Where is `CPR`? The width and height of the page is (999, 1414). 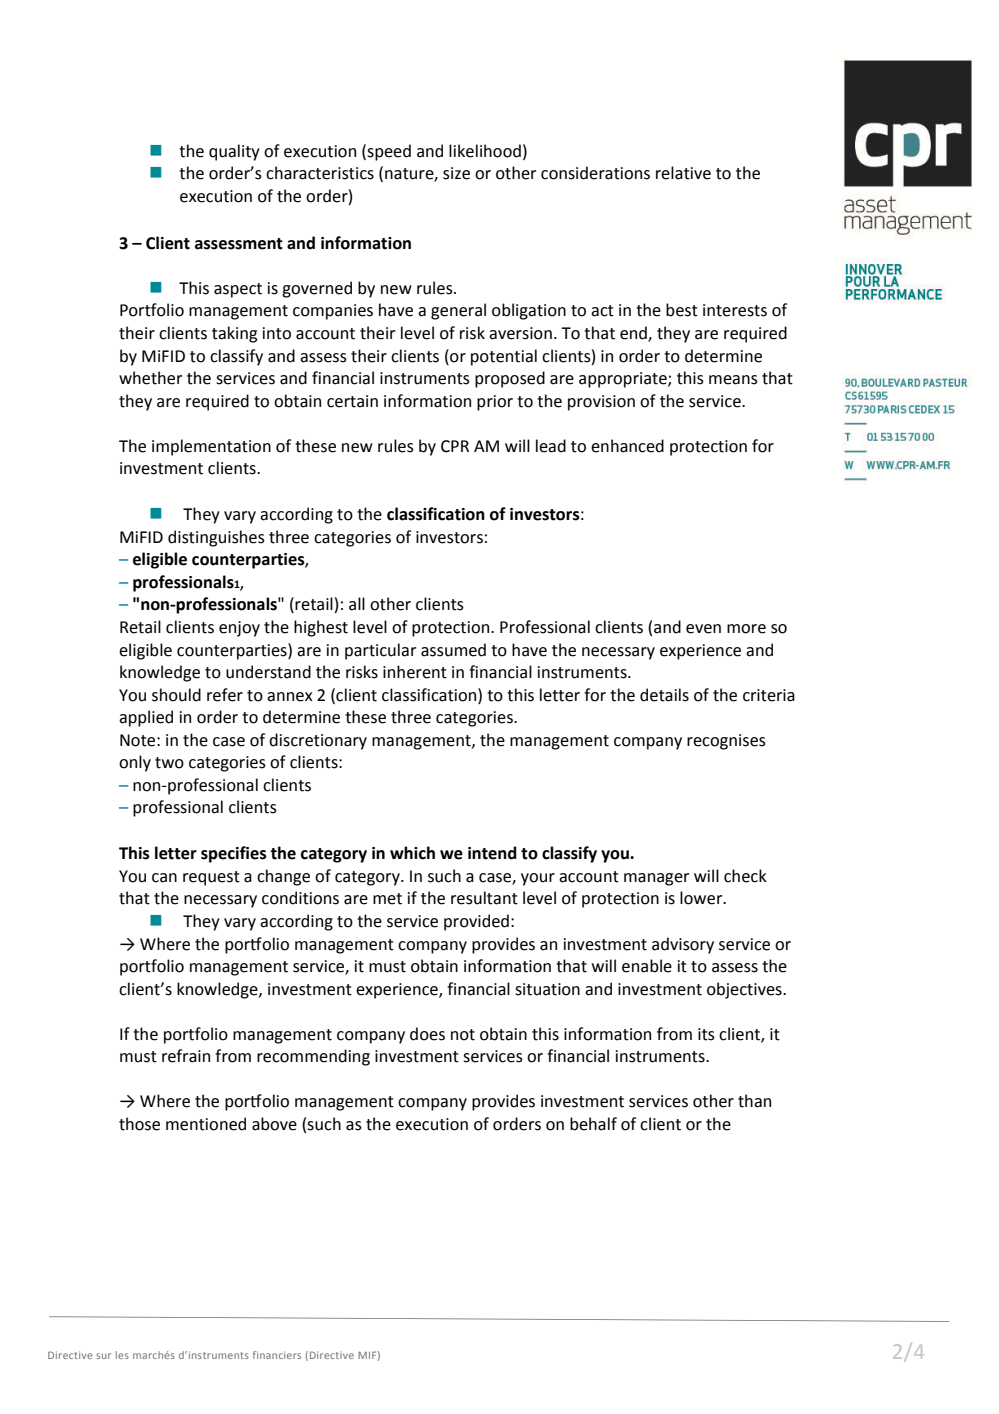 CPR is located at coordinates (455, 446).
